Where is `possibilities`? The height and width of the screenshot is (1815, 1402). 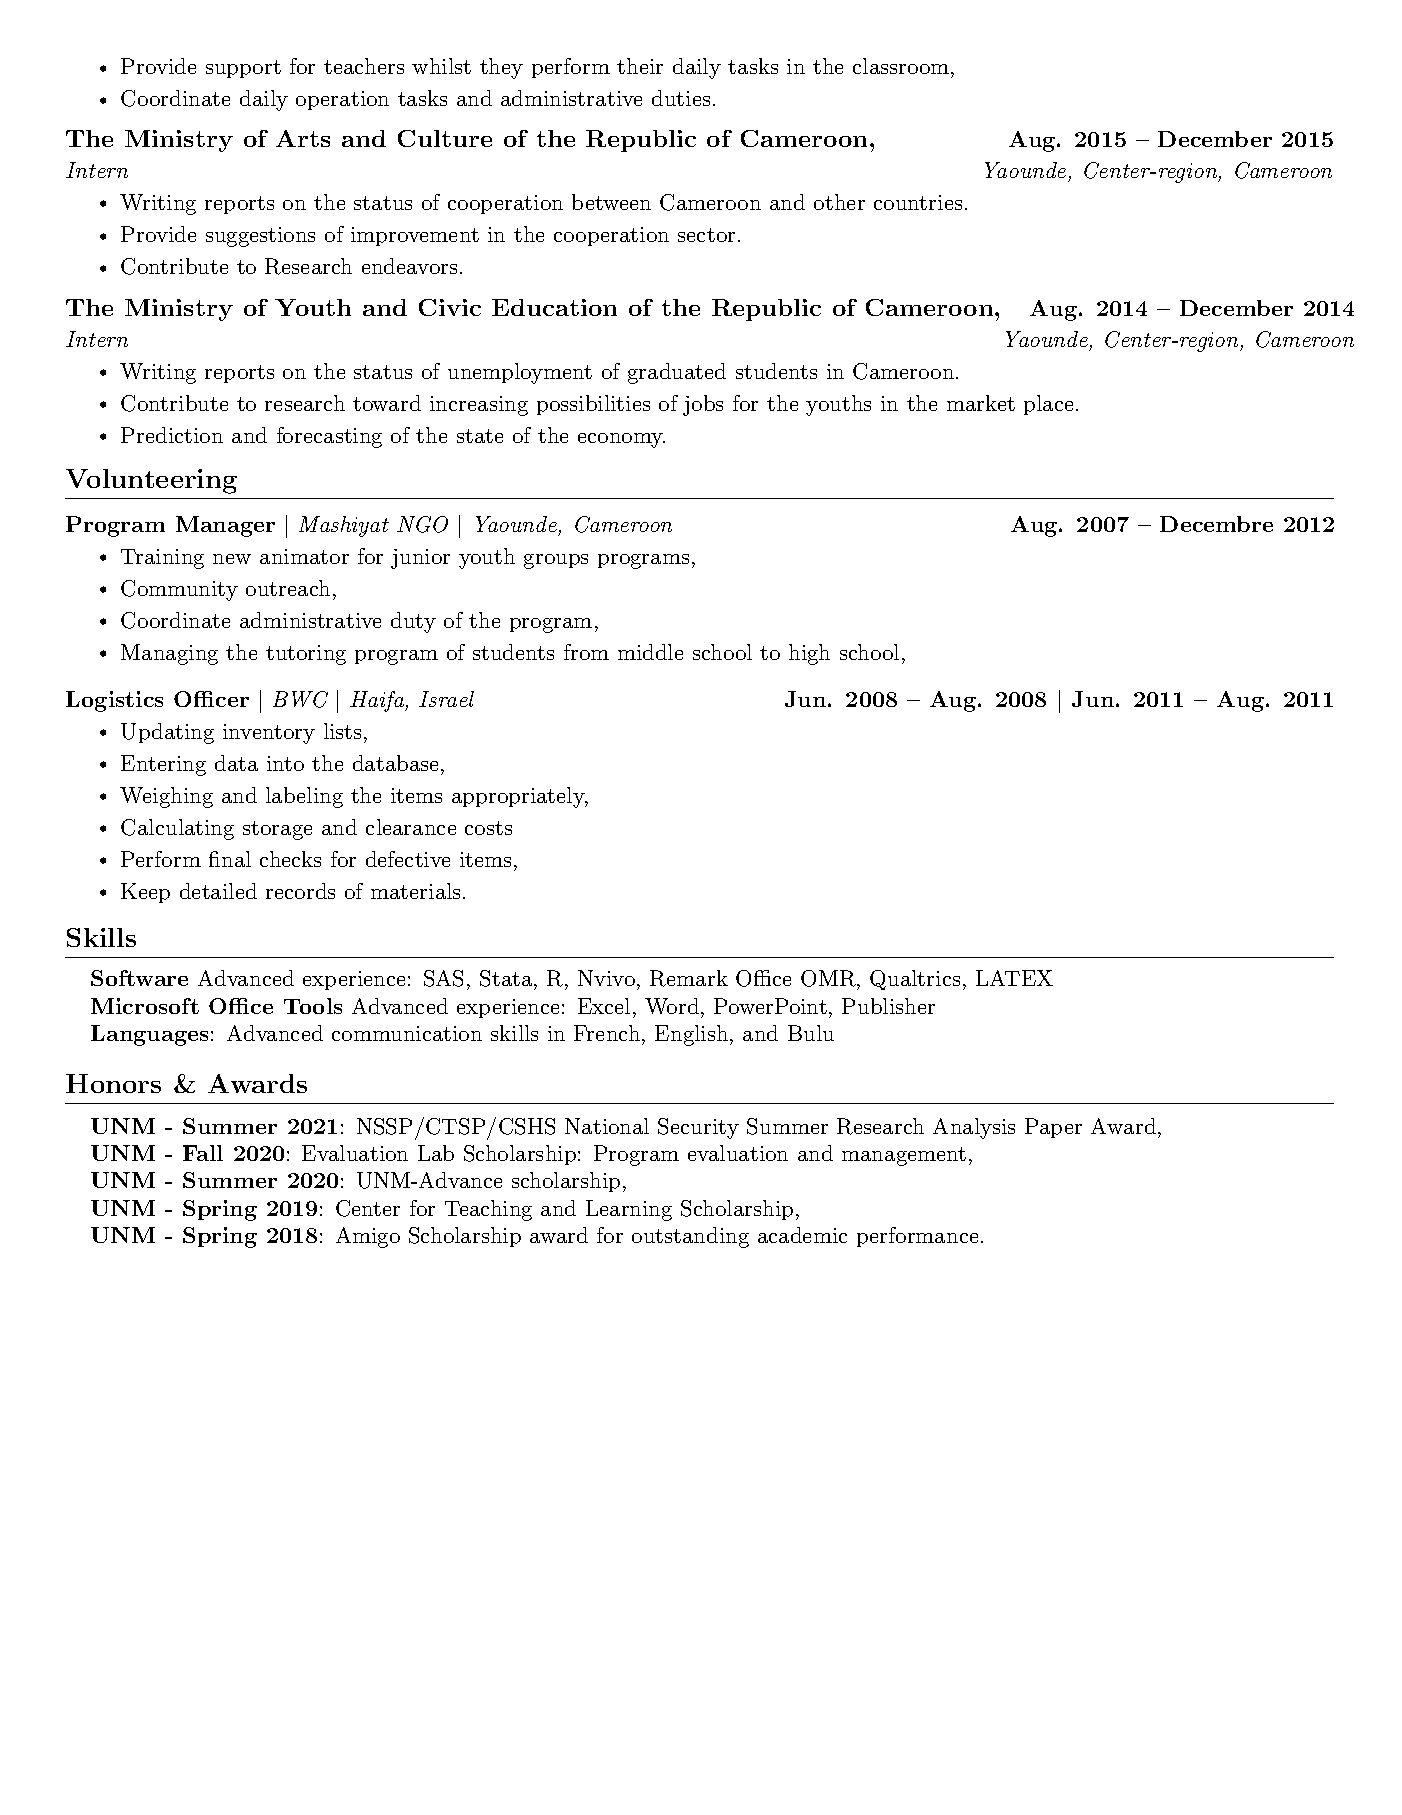 possibilities is located at coordinates (593, 405).
